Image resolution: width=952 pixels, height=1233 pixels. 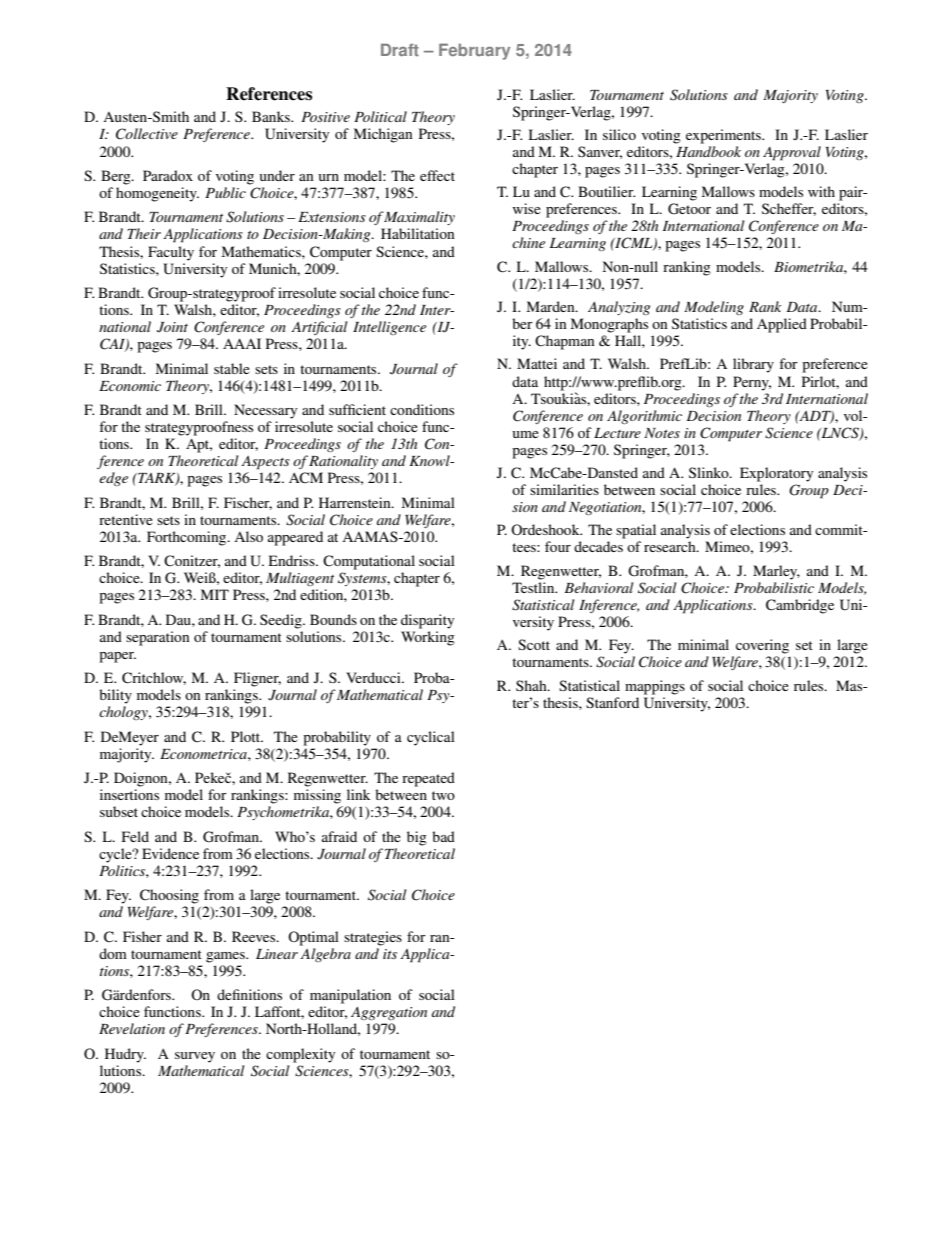 What do you see at coordinates (119, 811) in the document?
I see `subset` at bounding box center [119, 811].
